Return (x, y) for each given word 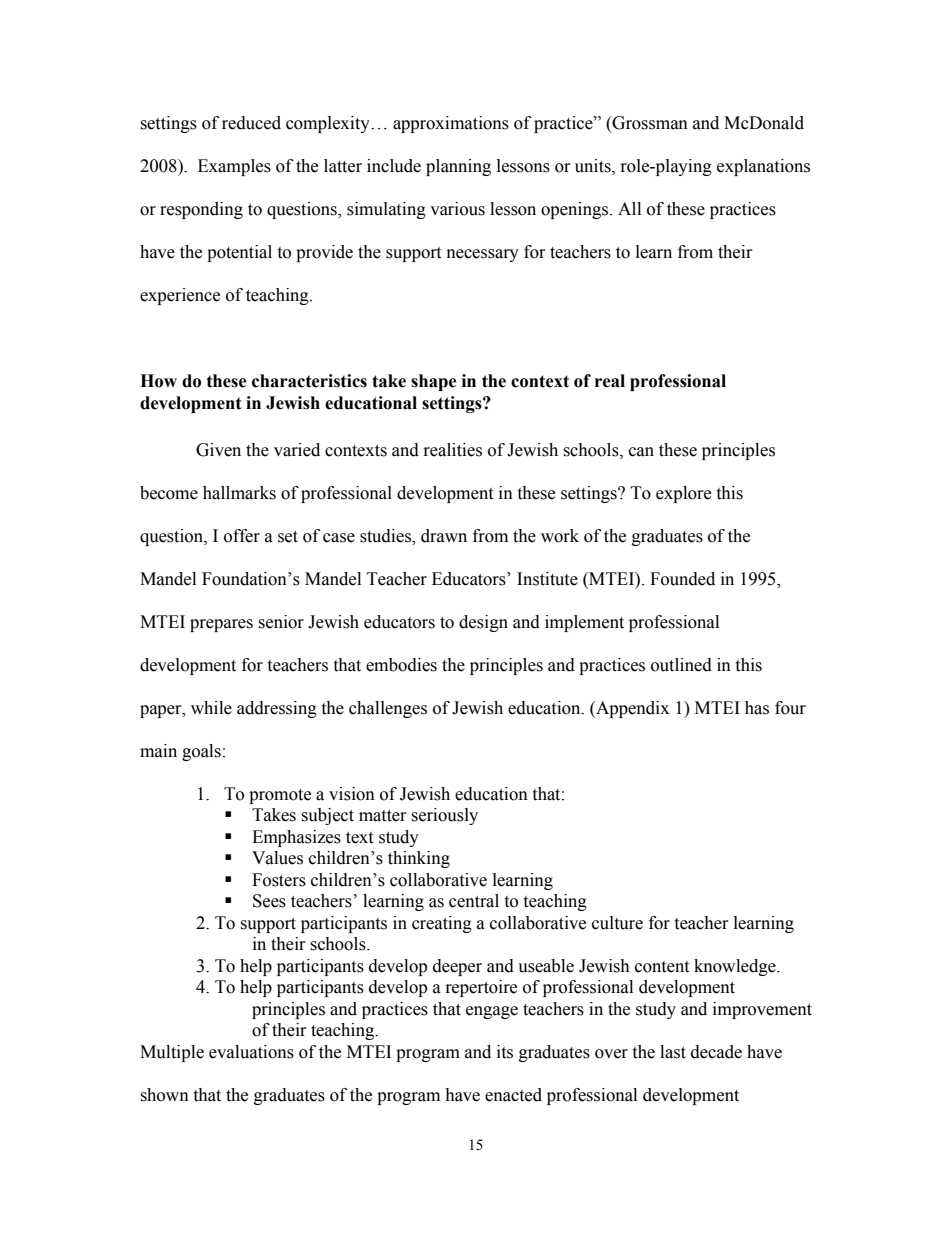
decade (716, 1052)
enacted (513, 1095)
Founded (682, 579)
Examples (234, 167)
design (483, 623)
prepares (221, 625)
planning (458, 167)
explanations (763, 167)
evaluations (251, 1052)
